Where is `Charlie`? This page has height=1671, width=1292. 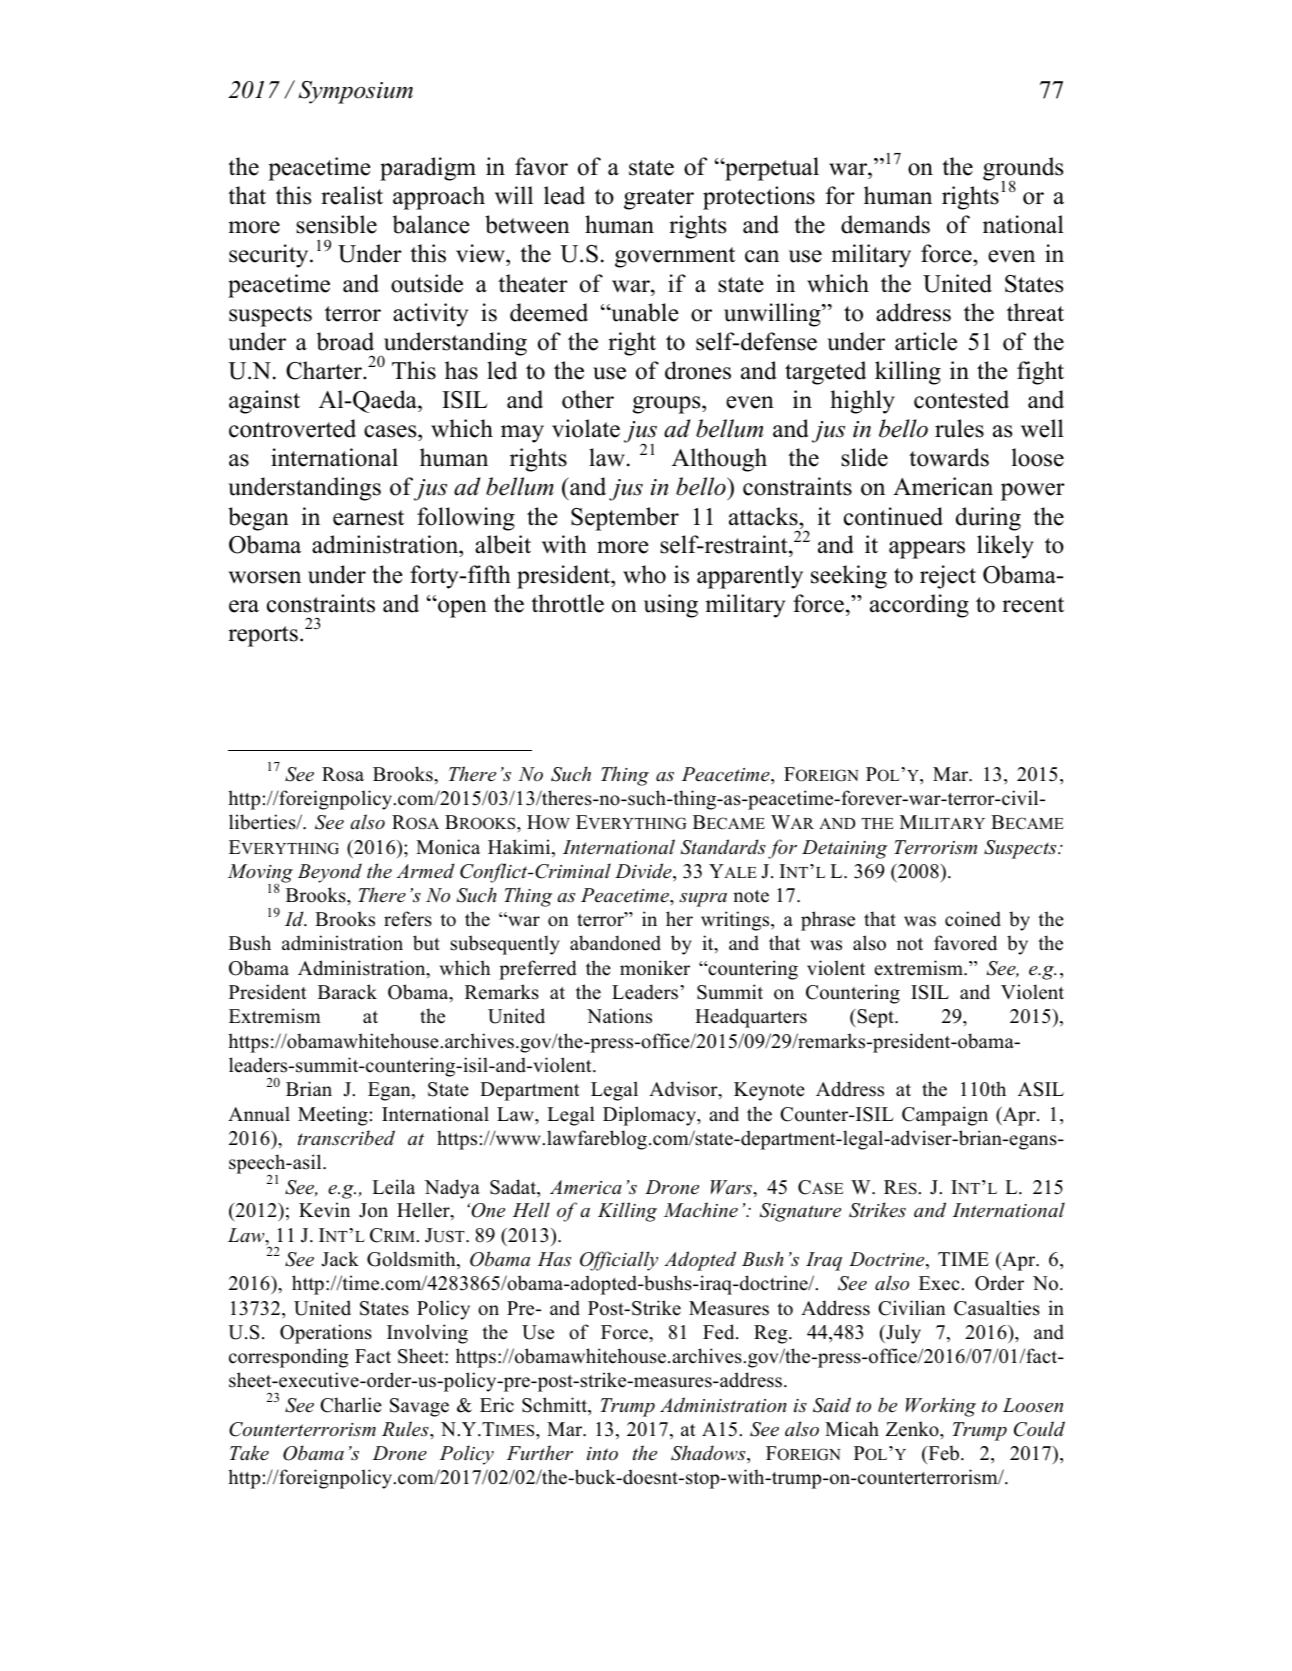 Charlie is located at coordinates (351, 1405).
